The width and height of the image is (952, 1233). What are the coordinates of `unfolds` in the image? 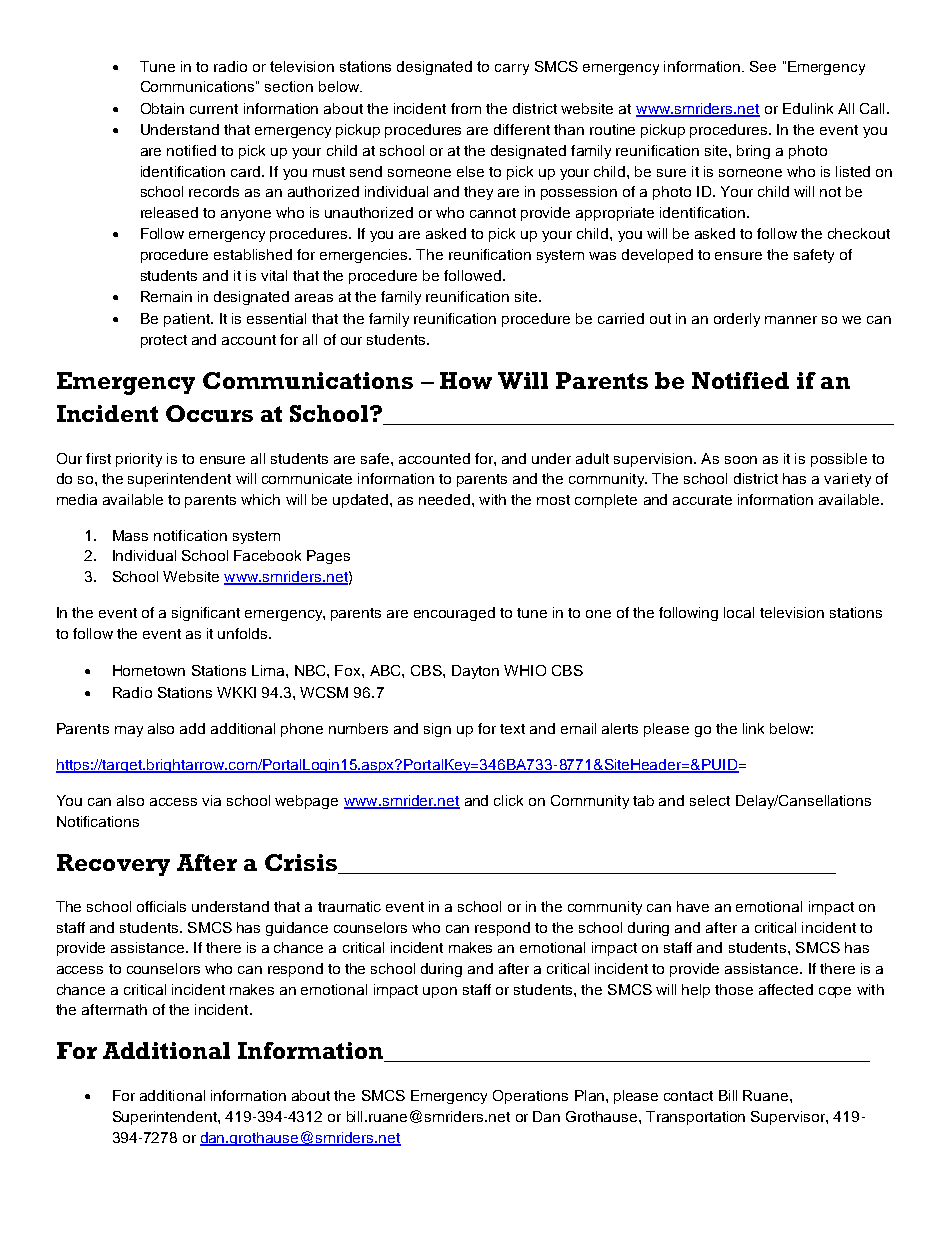 It's located at (244, 633).
